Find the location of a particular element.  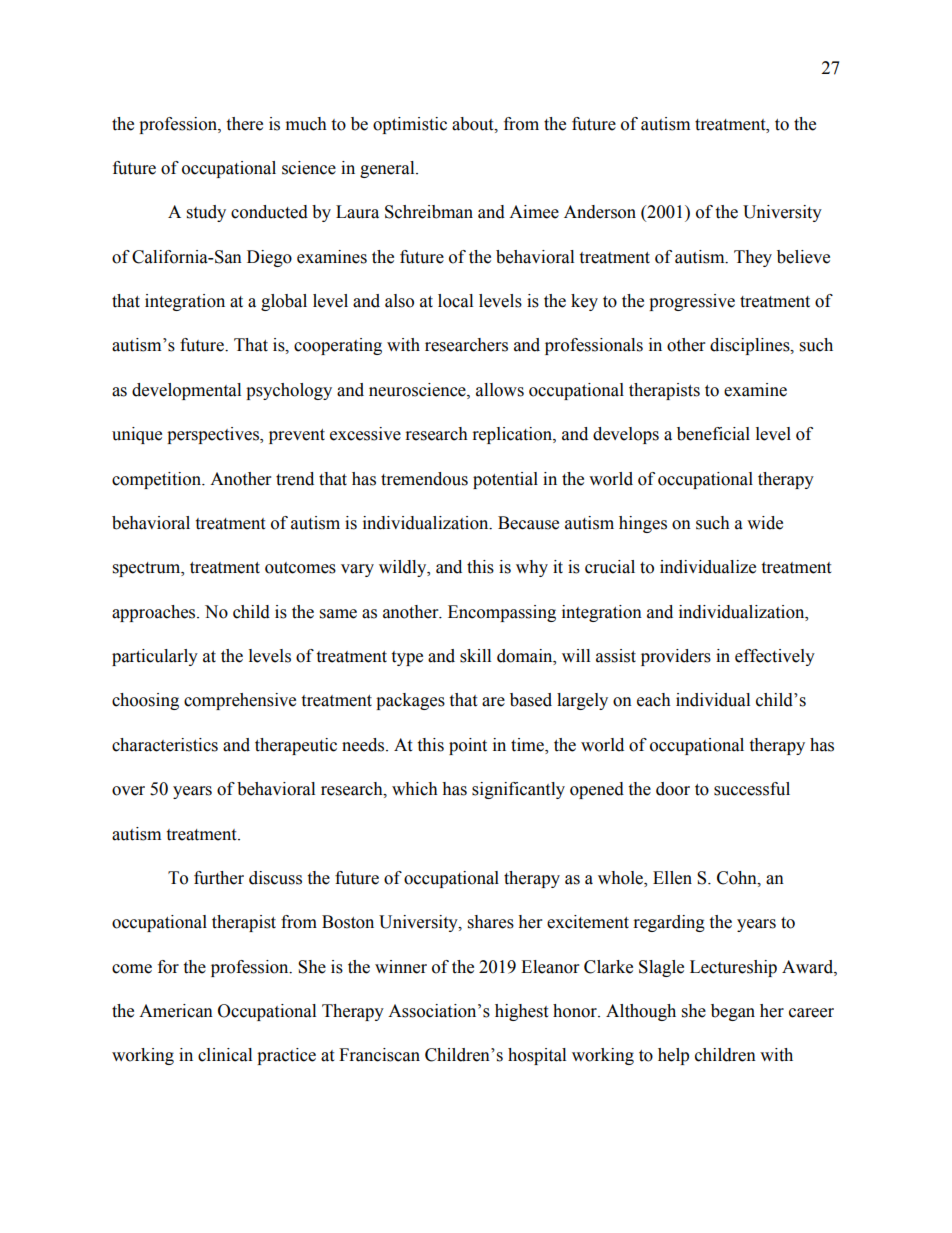

further is located at coordinates (219, 878).
